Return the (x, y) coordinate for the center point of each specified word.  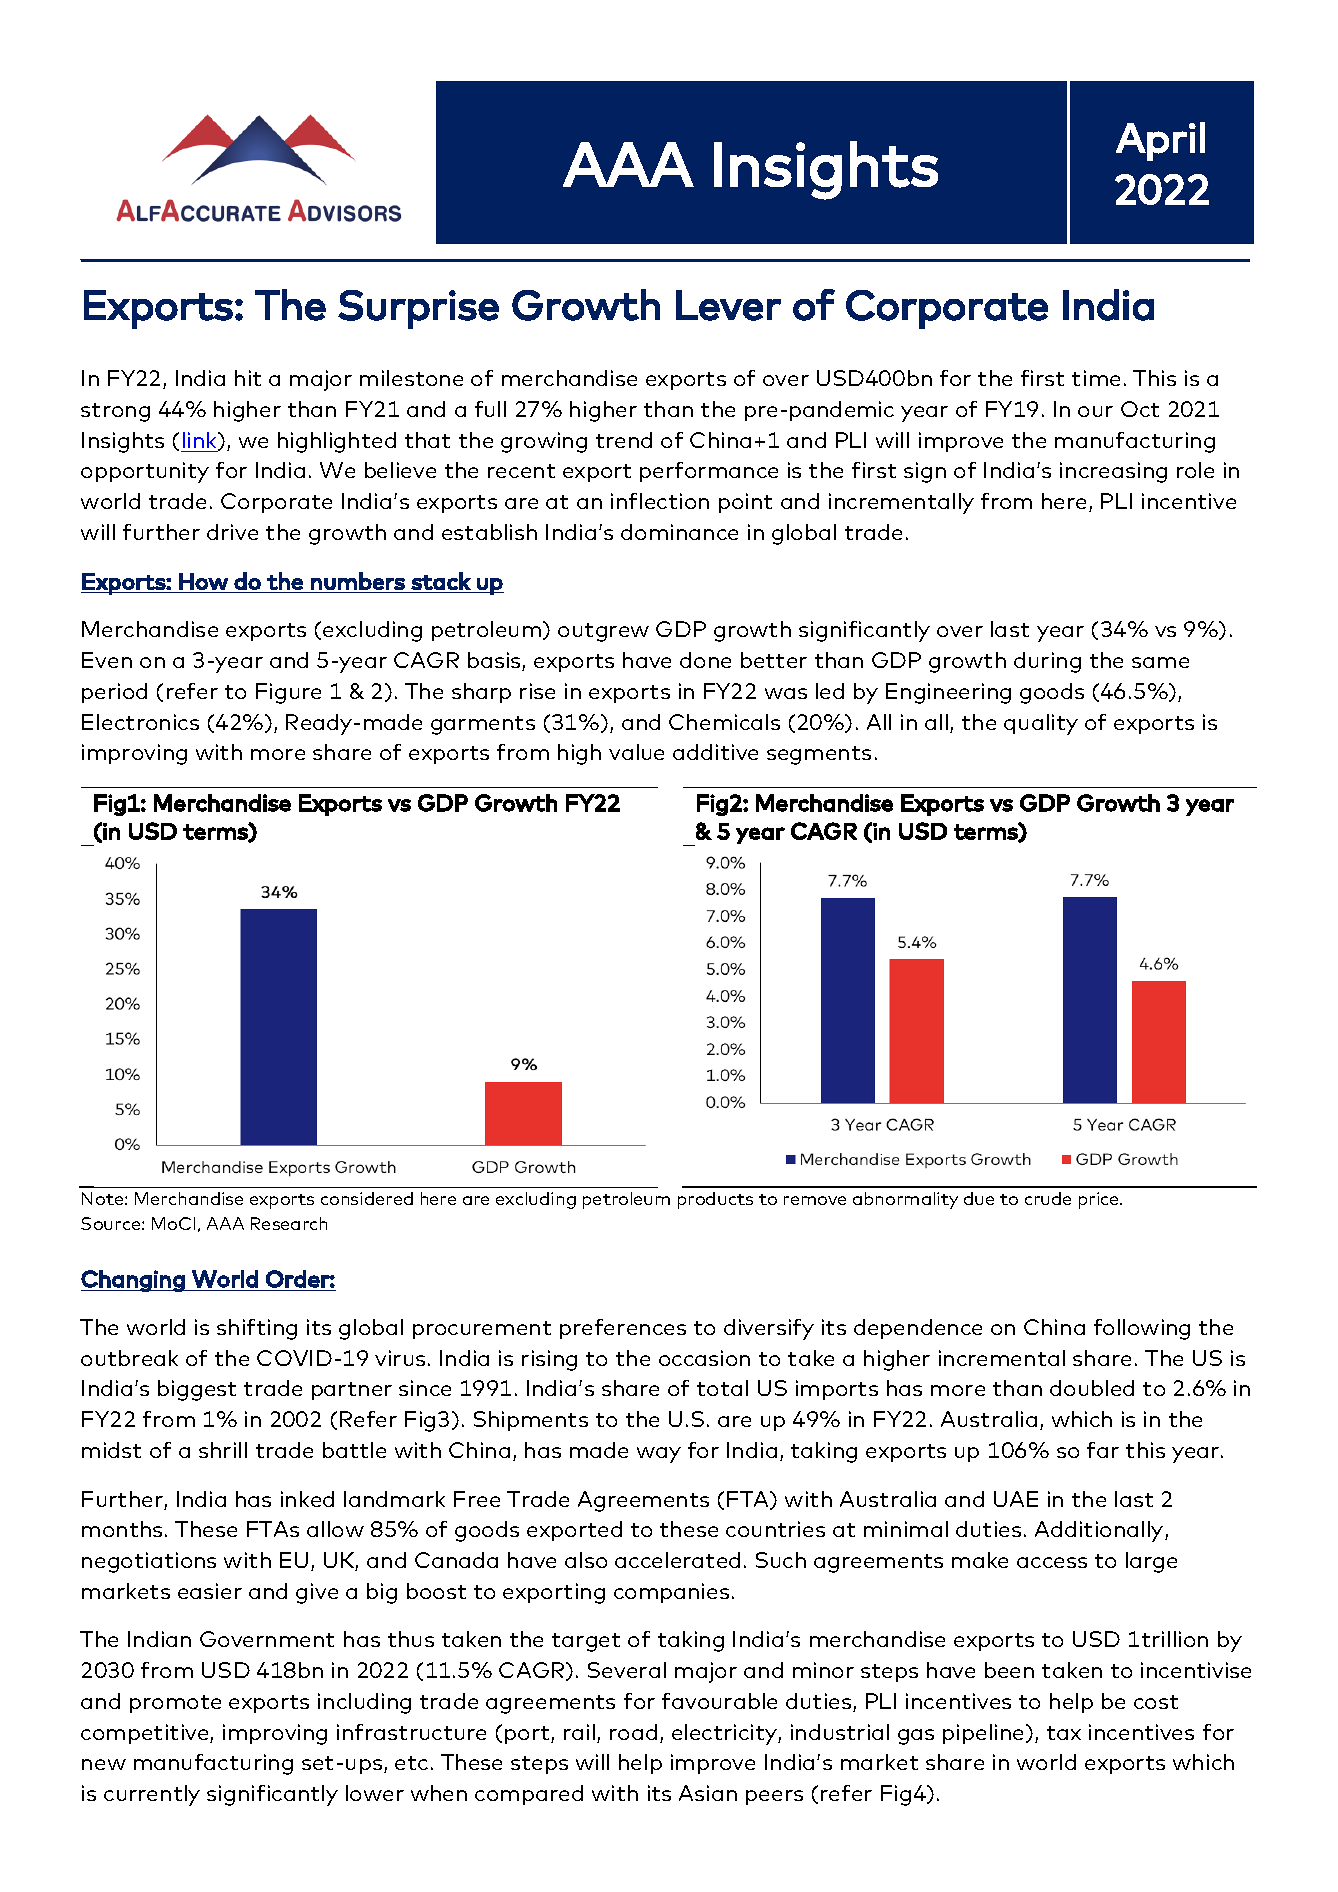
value (636, 752)
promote (175, 1704)
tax (1064, 1733)
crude (1048, 1198)
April (1160, 141)
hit (248, 378)
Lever (728, 305)
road (633, 1732)
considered (367, 1198)
